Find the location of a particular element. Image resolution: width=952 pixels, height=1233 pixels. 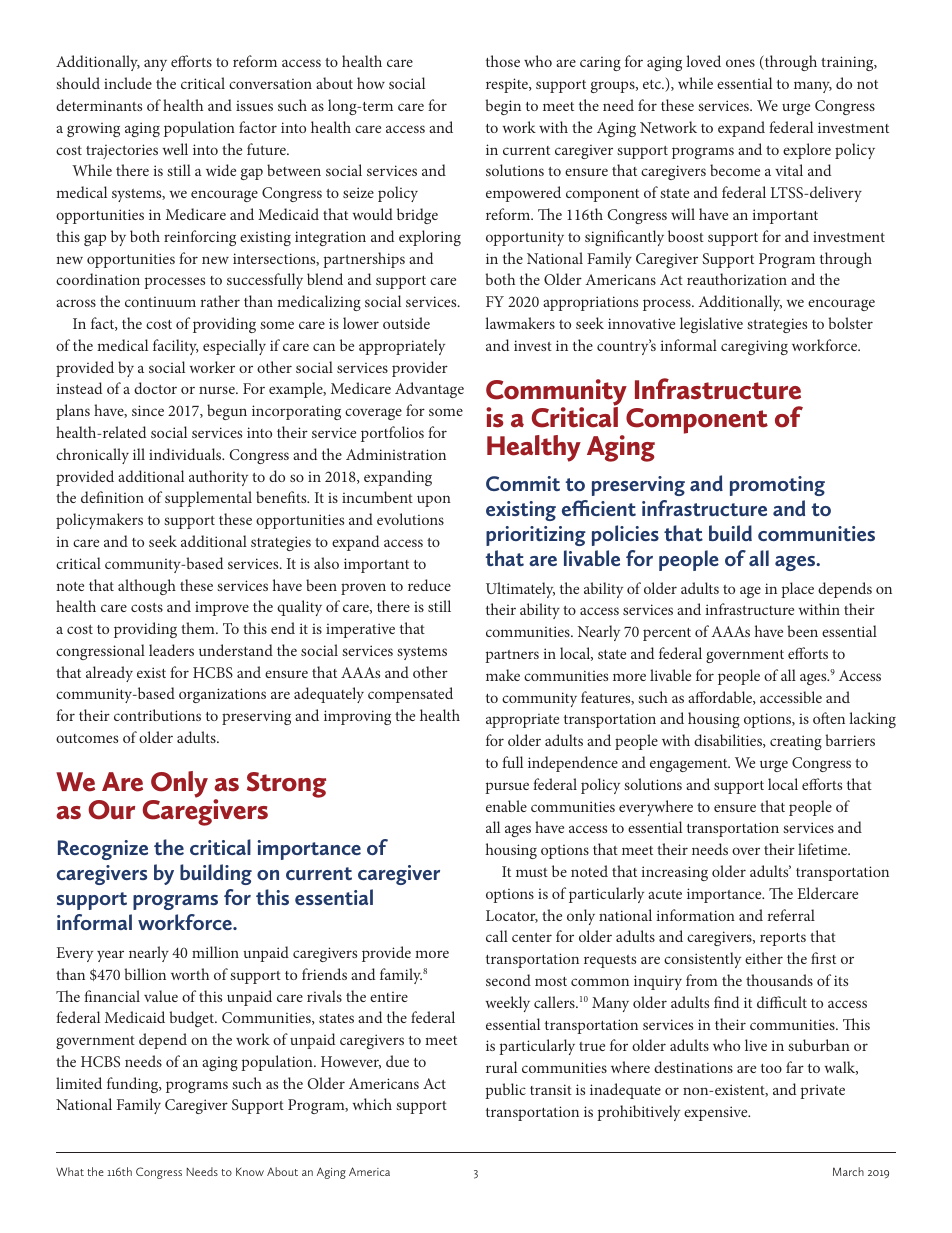

ones is located at coordinates (740, 63).
